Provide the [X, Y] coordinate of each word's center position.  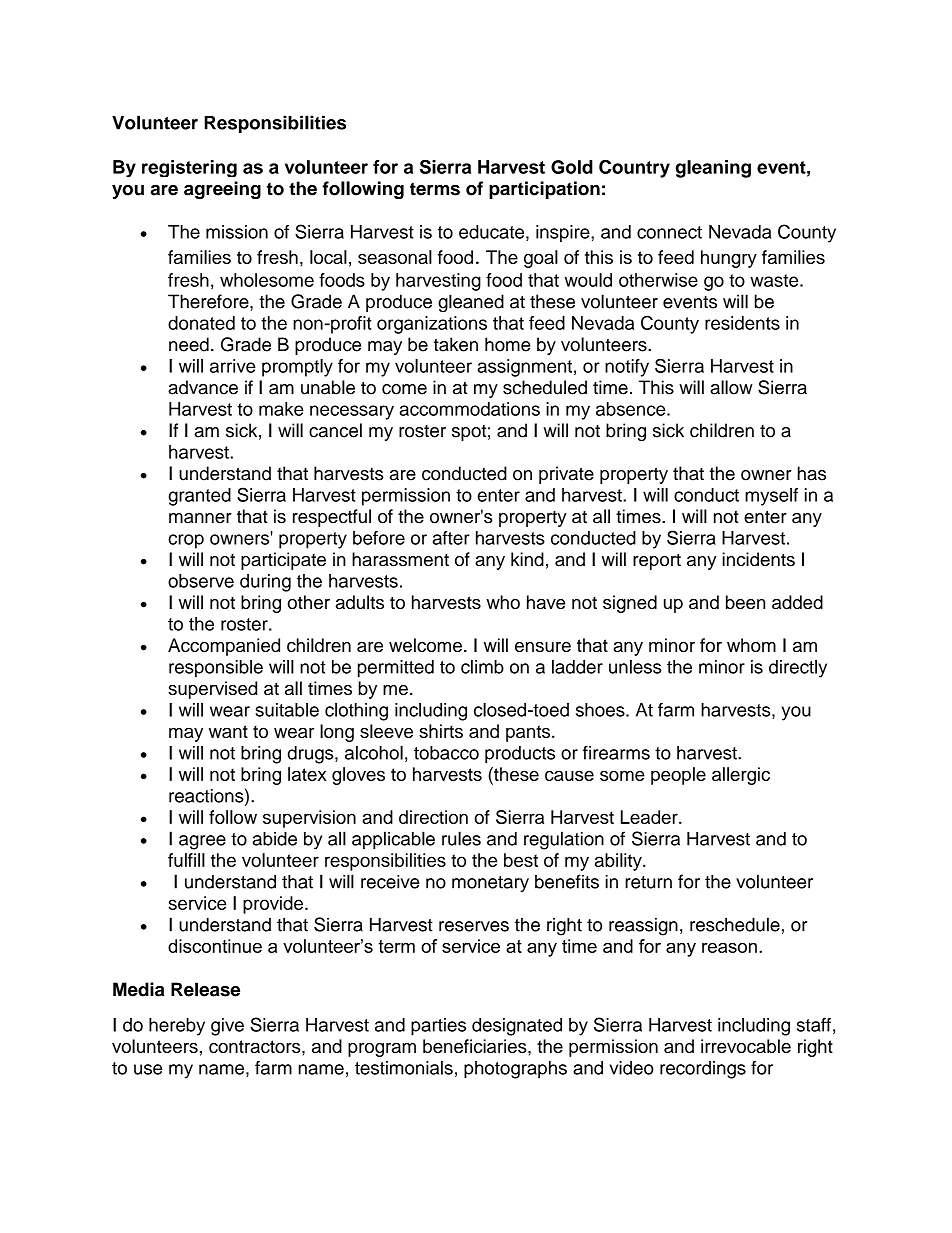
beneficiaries [476, 1046]
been [745, 602]
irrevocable [746, 1046]
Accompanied [224, 647]
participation [544, 190]
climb [482, 667]
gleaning [713, 169]
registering [189, 168]
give [227, 1027]
